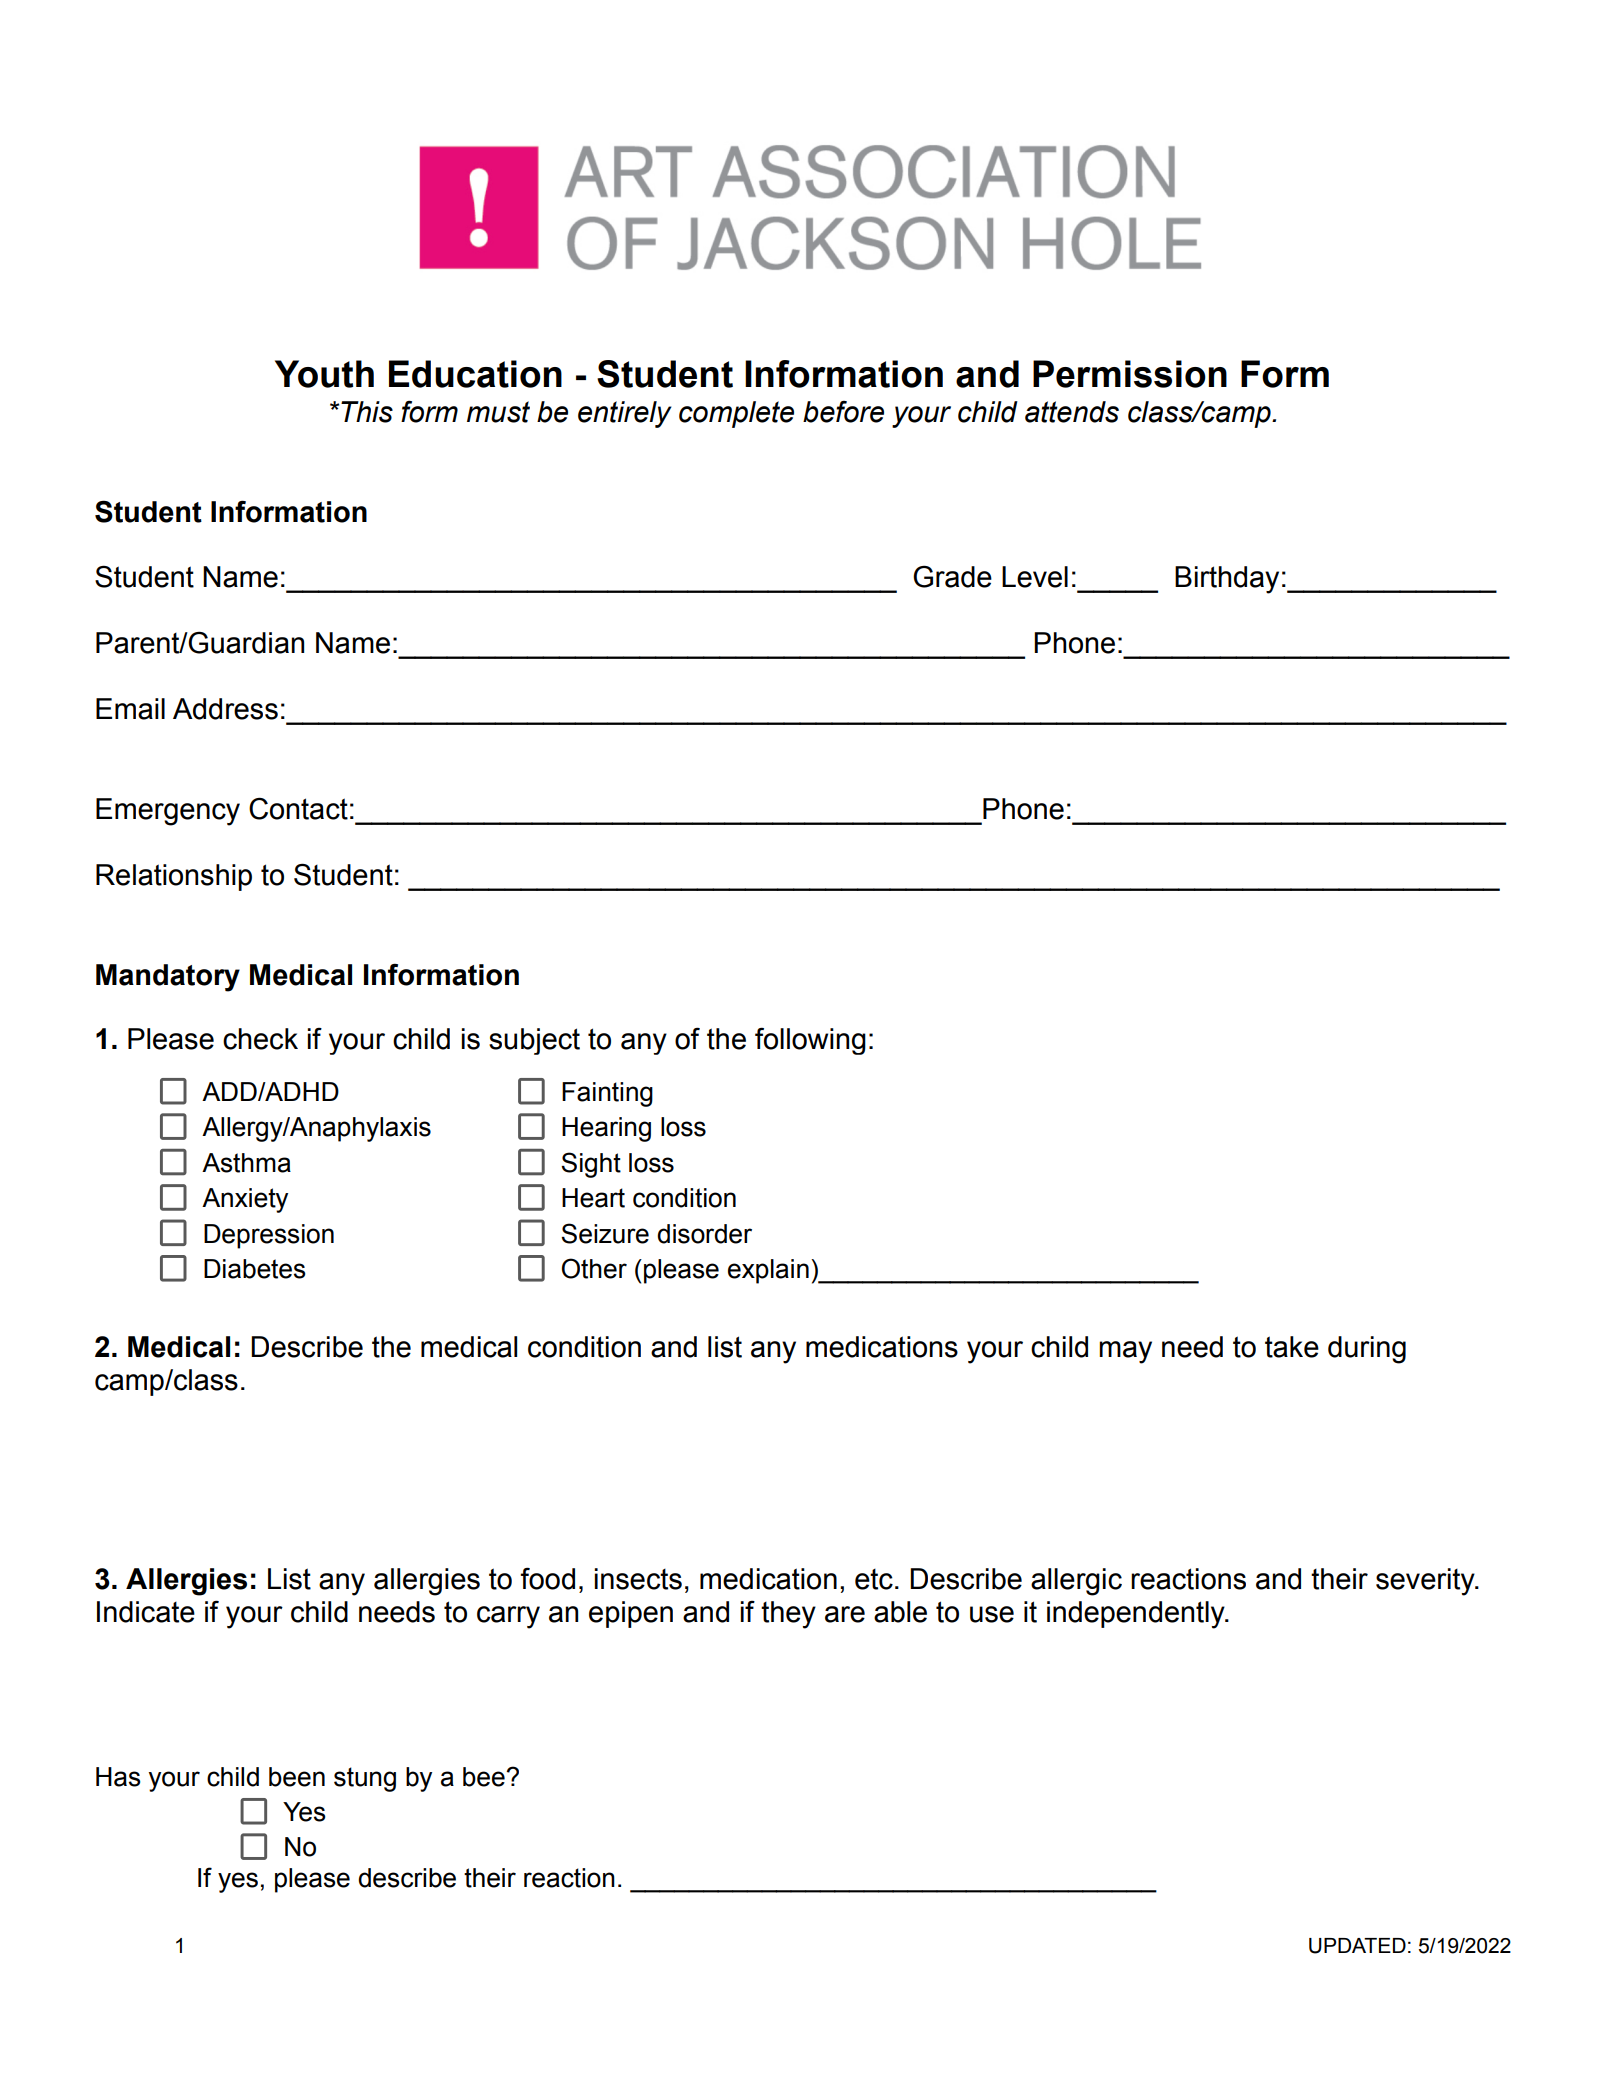 The image size is (1606, 2078). What do you see at coordinates (1130, 374) in the image?
I see `Permission` at bounding box center [1130, 374].
